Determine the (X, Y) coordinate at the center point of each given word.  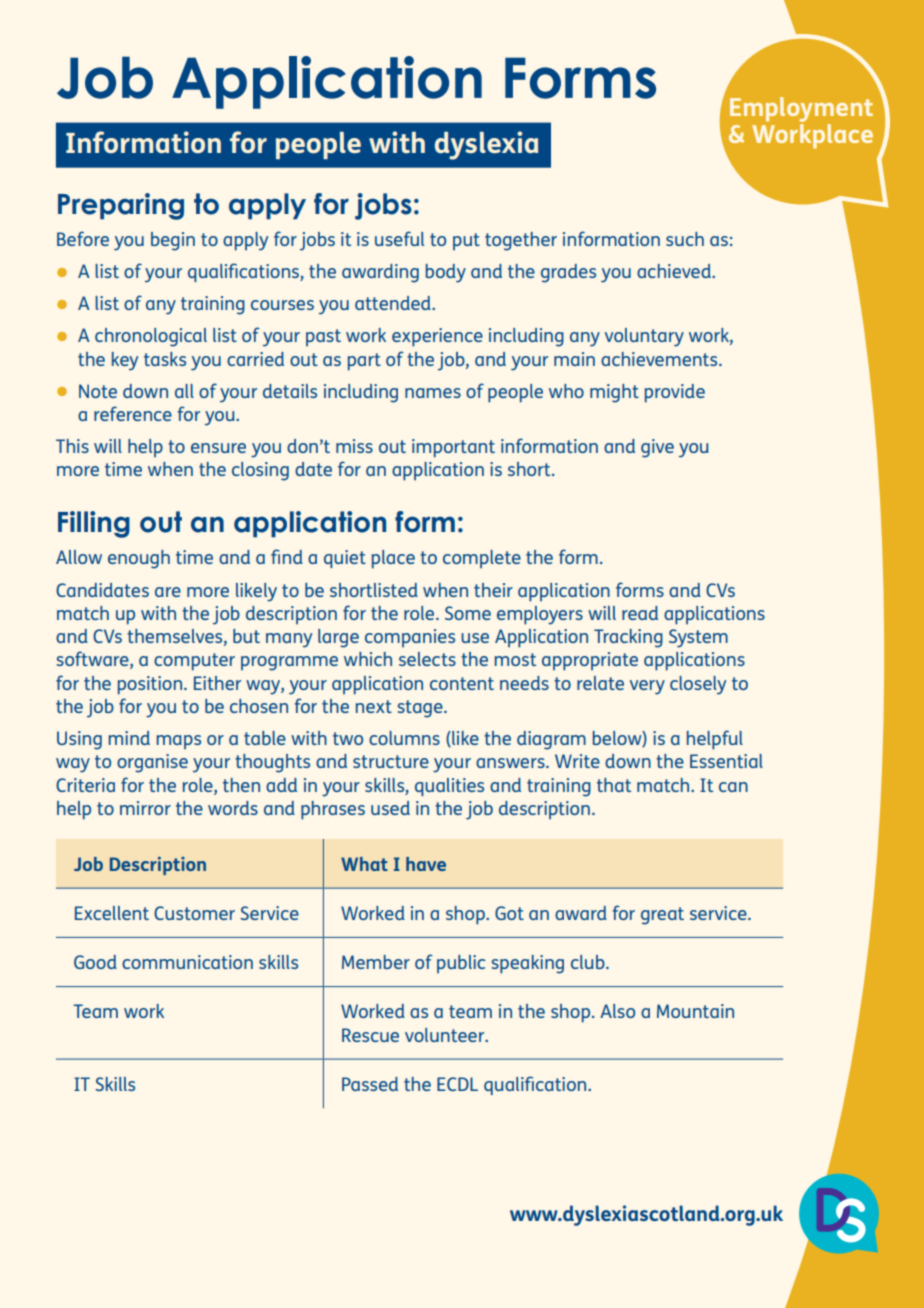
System (698, 638)
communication (187, 962)
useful (399, 238)
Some (468, 613)
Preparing (121, 206)
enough (139, 559)
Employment (801, 109)
